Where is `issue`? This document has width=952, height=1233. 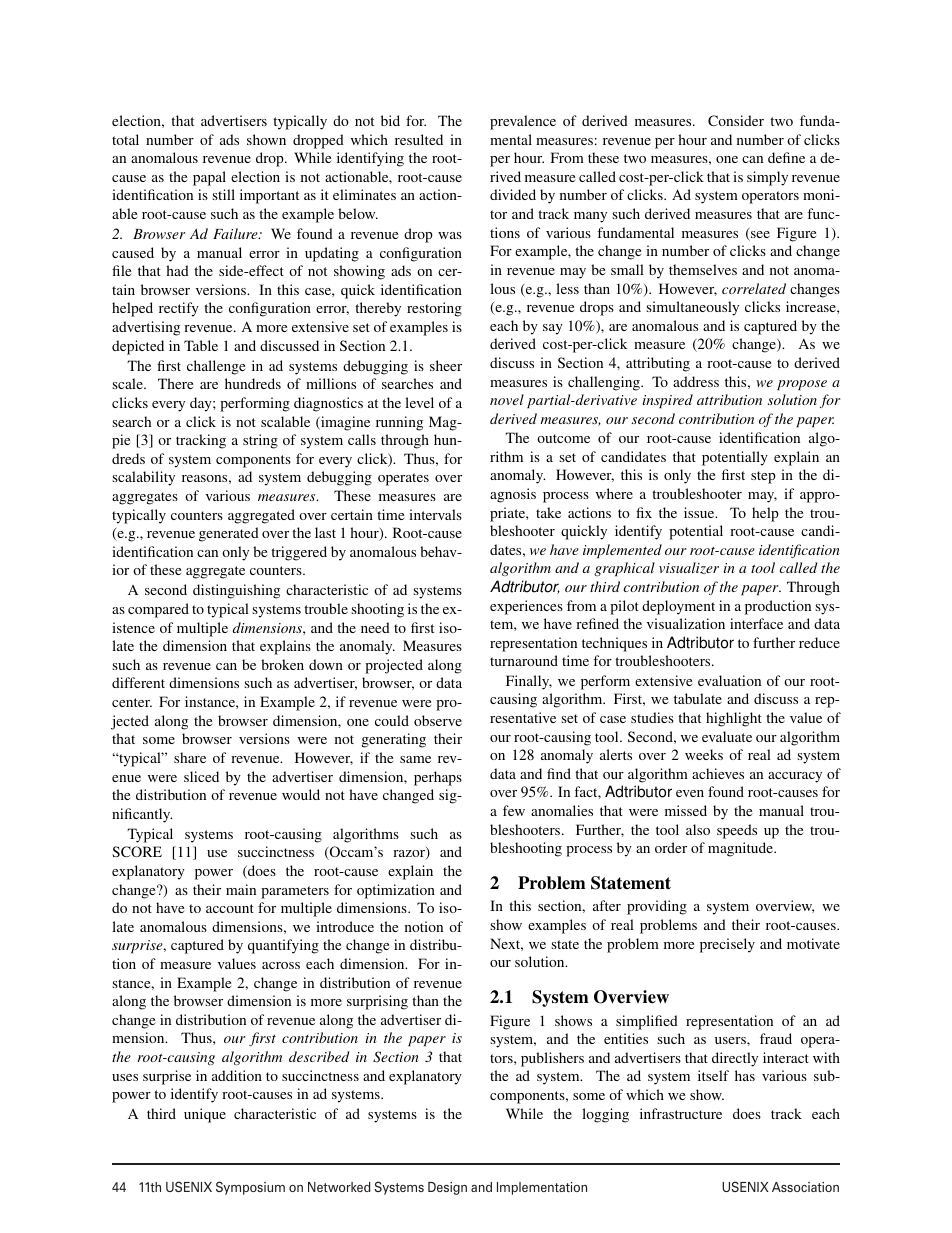 issue is located at coordinates (700, 512).
